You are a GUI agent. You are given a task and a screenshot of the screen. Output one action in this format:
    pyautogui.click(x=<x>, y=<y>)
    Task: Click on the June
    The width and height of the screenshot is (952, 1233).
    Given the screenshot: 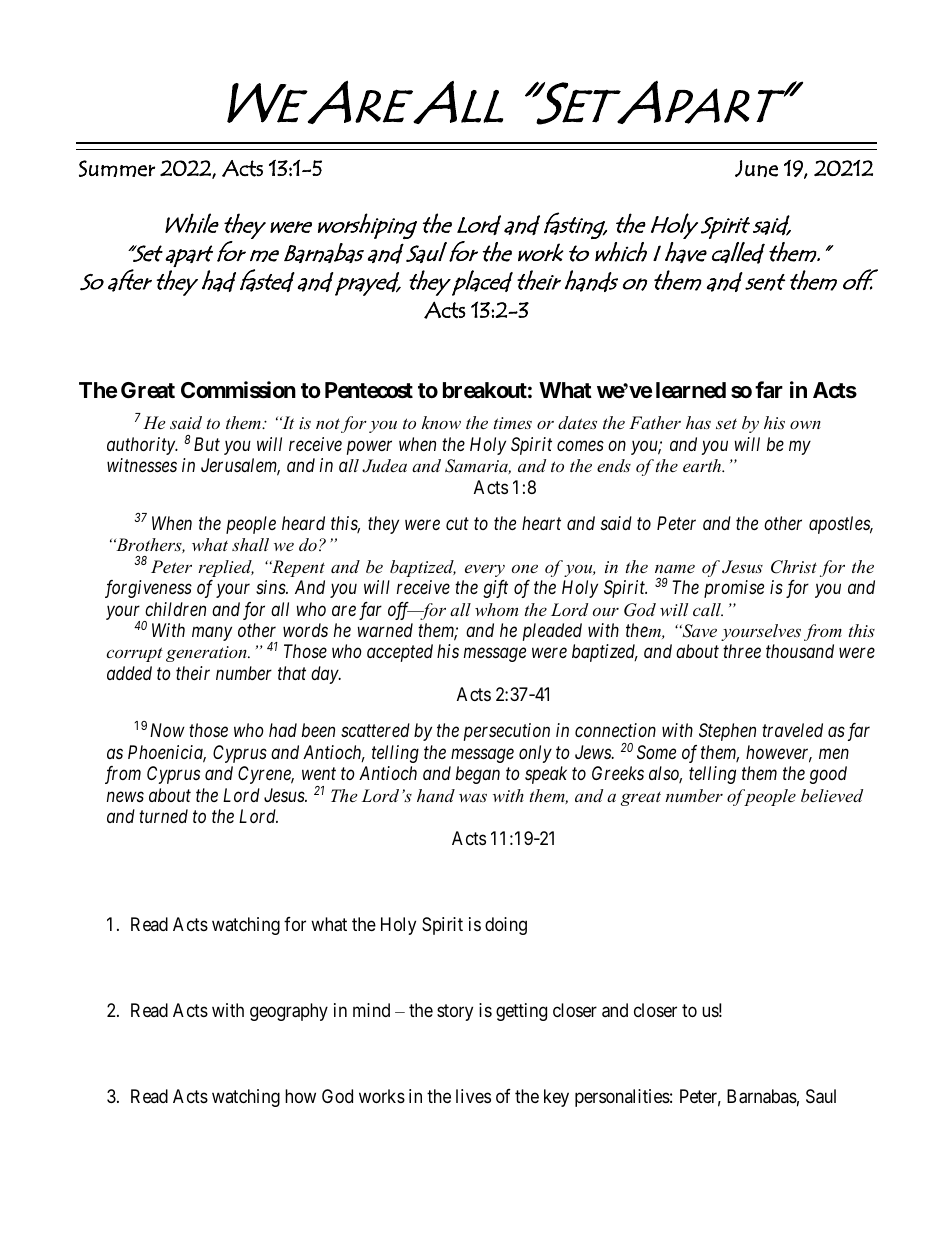 What is the action you would take?
    pyautogui.click(x=756, y=168)
